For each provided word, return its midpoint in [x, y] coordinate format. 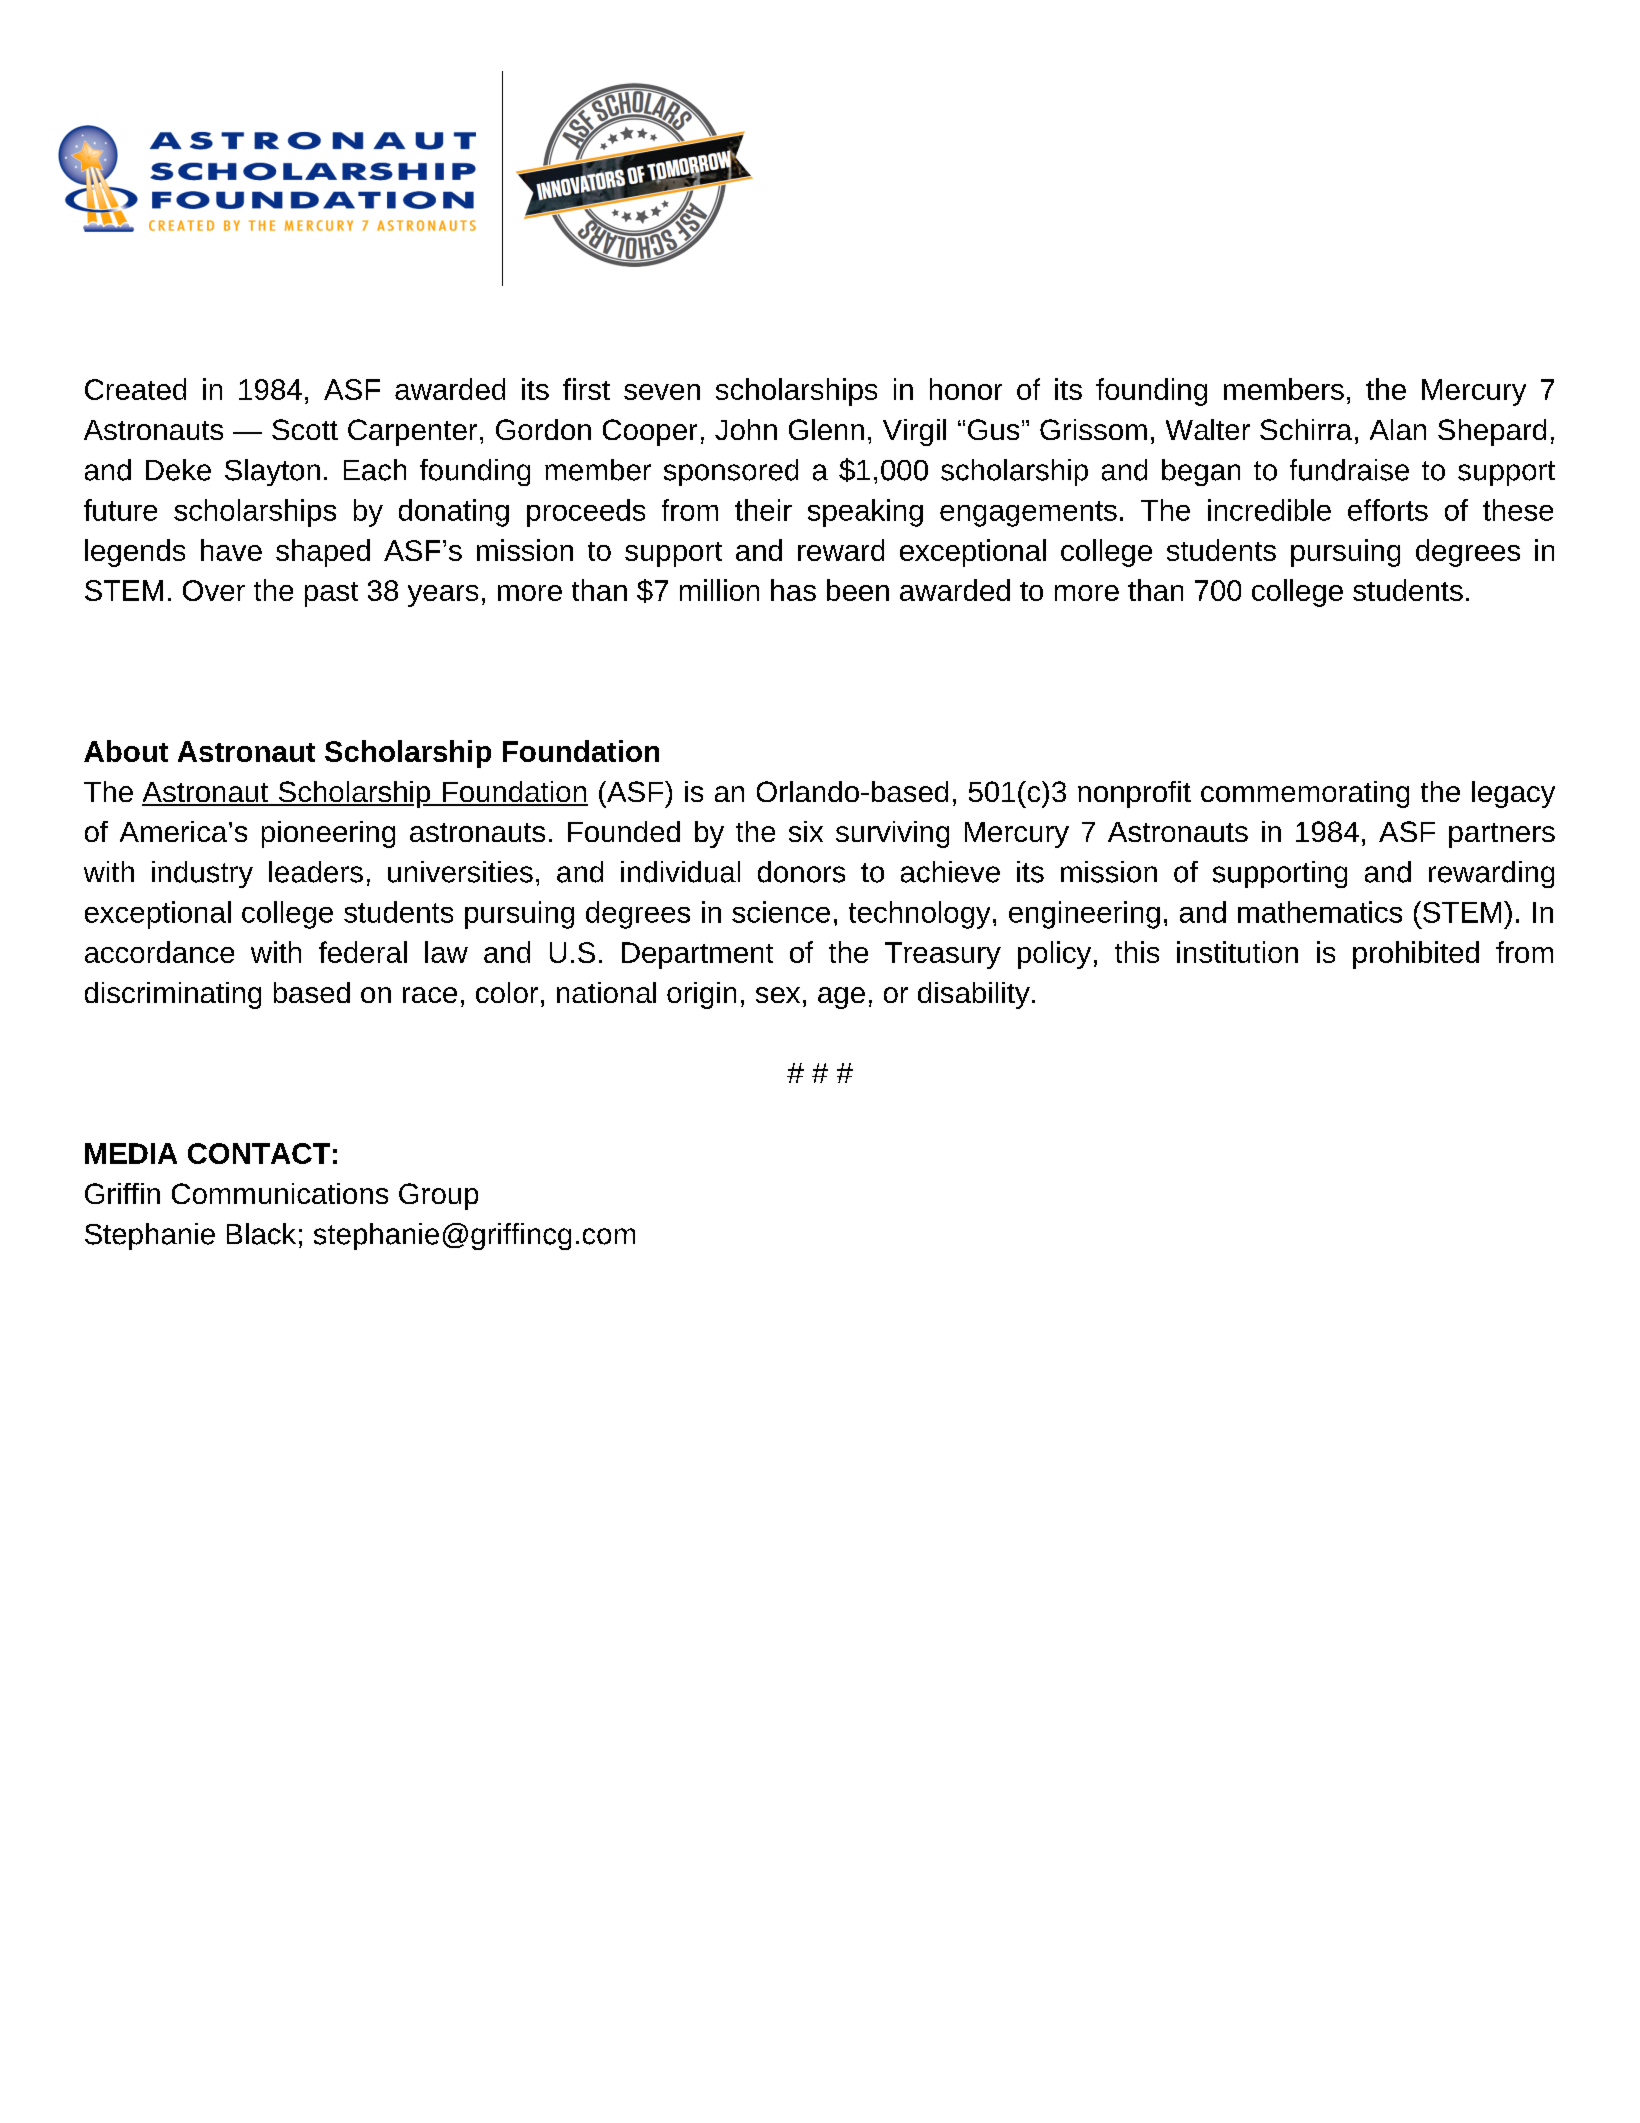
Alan [1398, 429]
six [806, 831]
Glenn [826, 429]
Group [438, 1196]
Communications [280, 1193]
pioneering [328, 834]
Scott [305, 429]
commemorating [1305, 794]
